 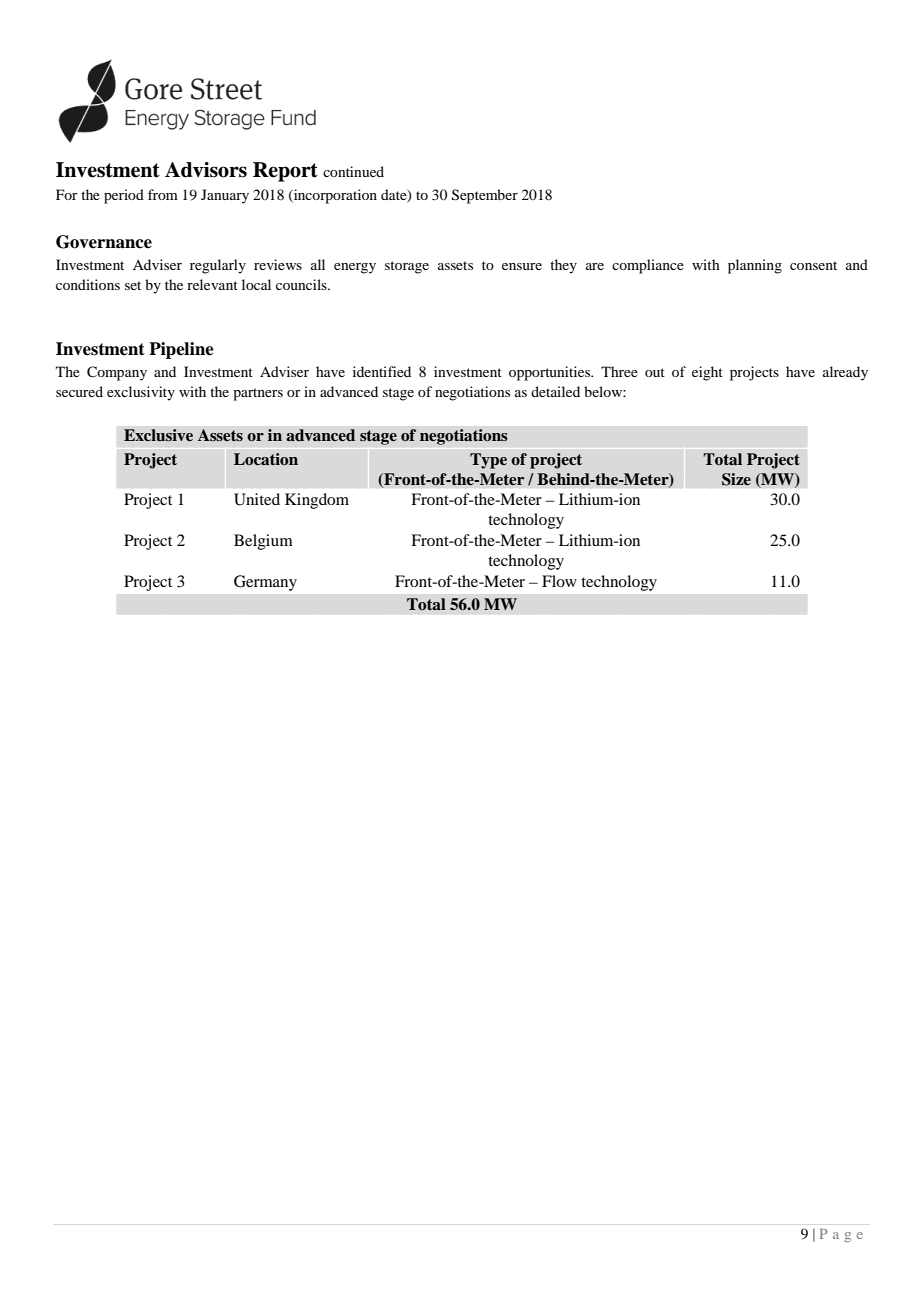 I want to click on planning, so click(x=755, y=266).
